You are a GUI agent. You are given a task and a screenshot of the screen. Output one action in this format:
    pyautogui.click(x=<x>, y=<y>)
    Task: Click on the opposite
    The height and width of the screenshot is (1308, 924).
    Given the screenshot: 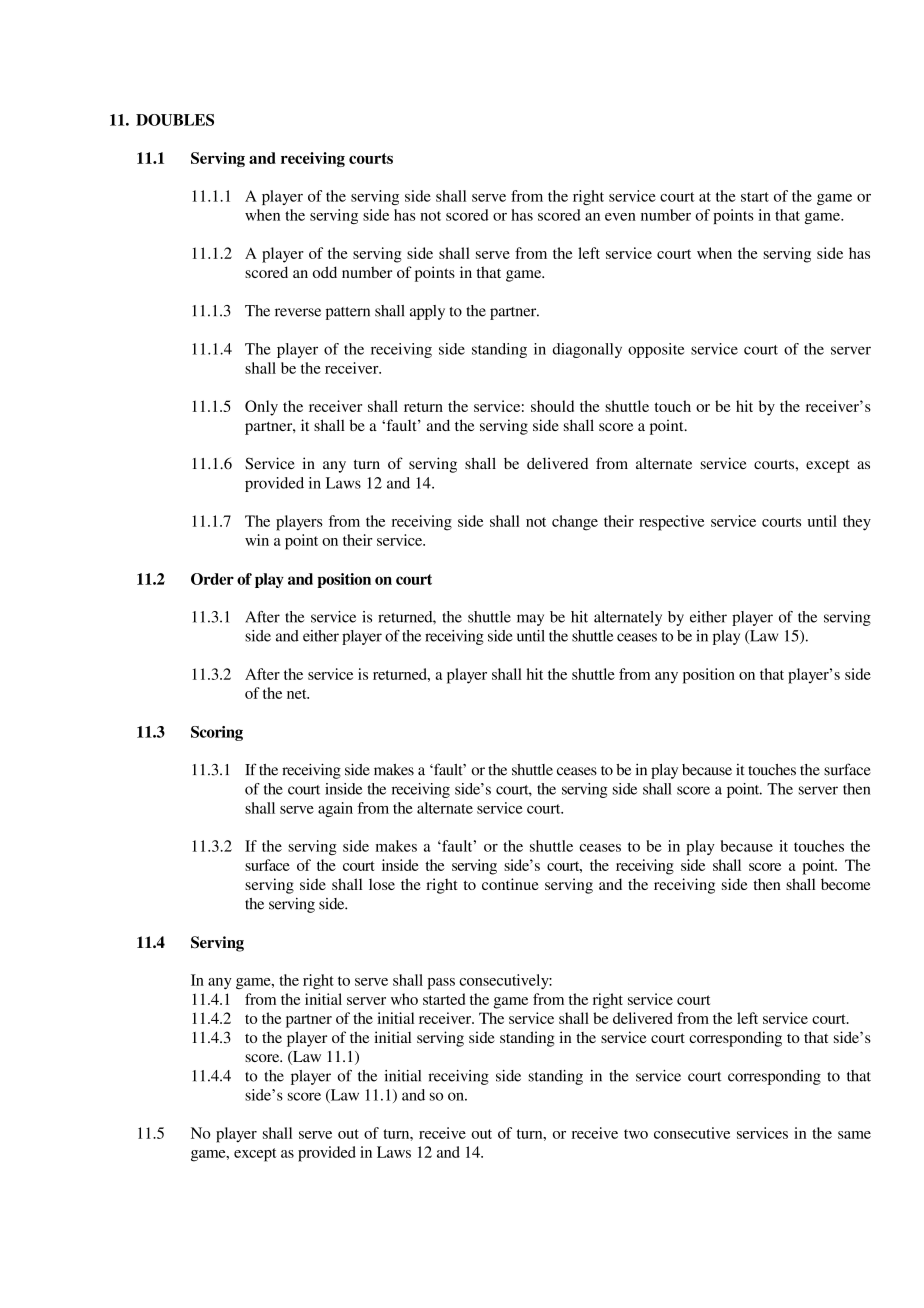 What is the action you would take?
    pyautogui.click(x=656, y=350)
